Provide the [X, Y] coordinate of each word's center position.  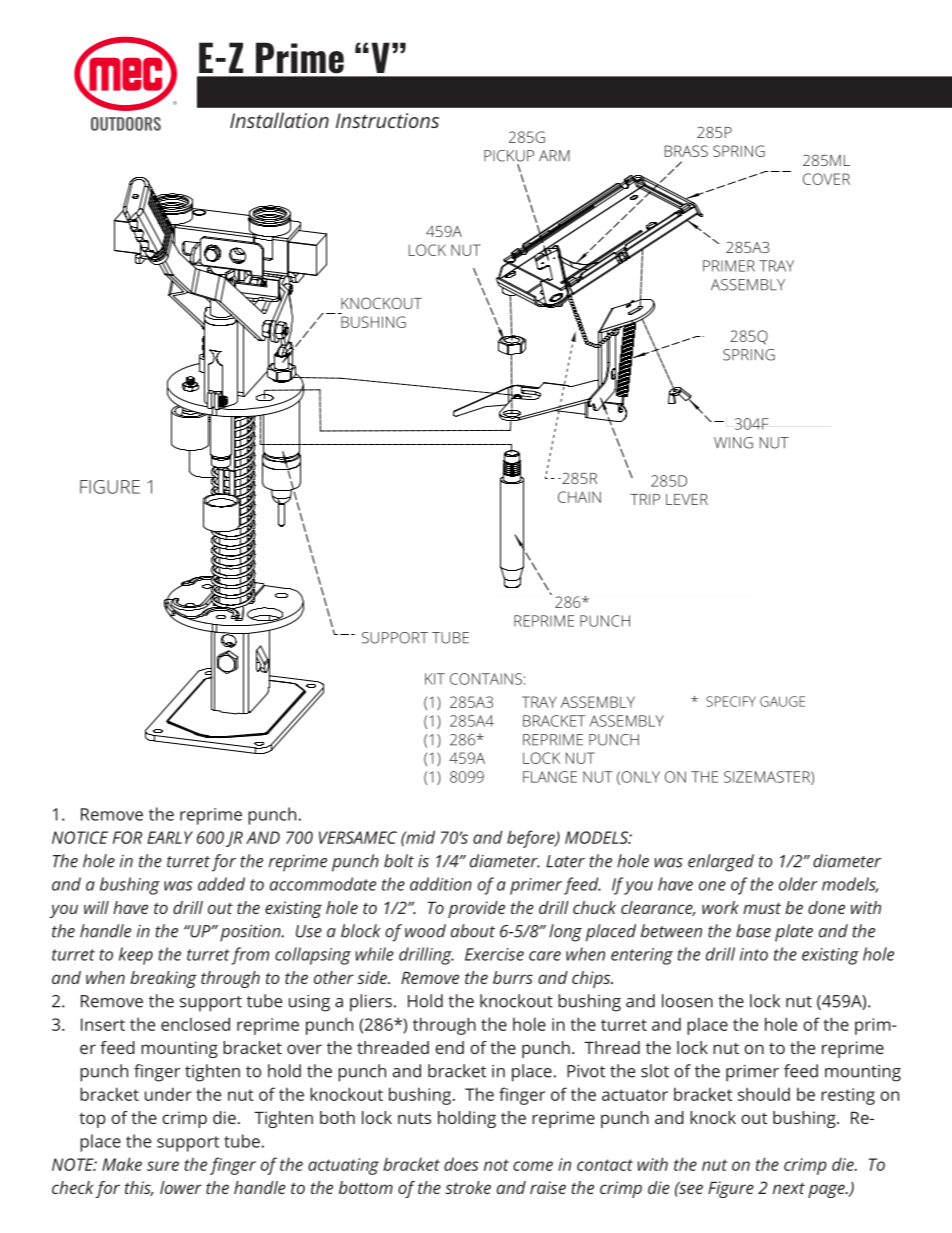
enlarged [721, 863]
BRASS [686, 151]
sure [163, 1166]
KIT [435, 679]
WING [733, 443]
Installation [279, 120]
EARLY [170, 837]
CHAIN [579, 497]
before [532, 839]
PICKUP [509, 156]
